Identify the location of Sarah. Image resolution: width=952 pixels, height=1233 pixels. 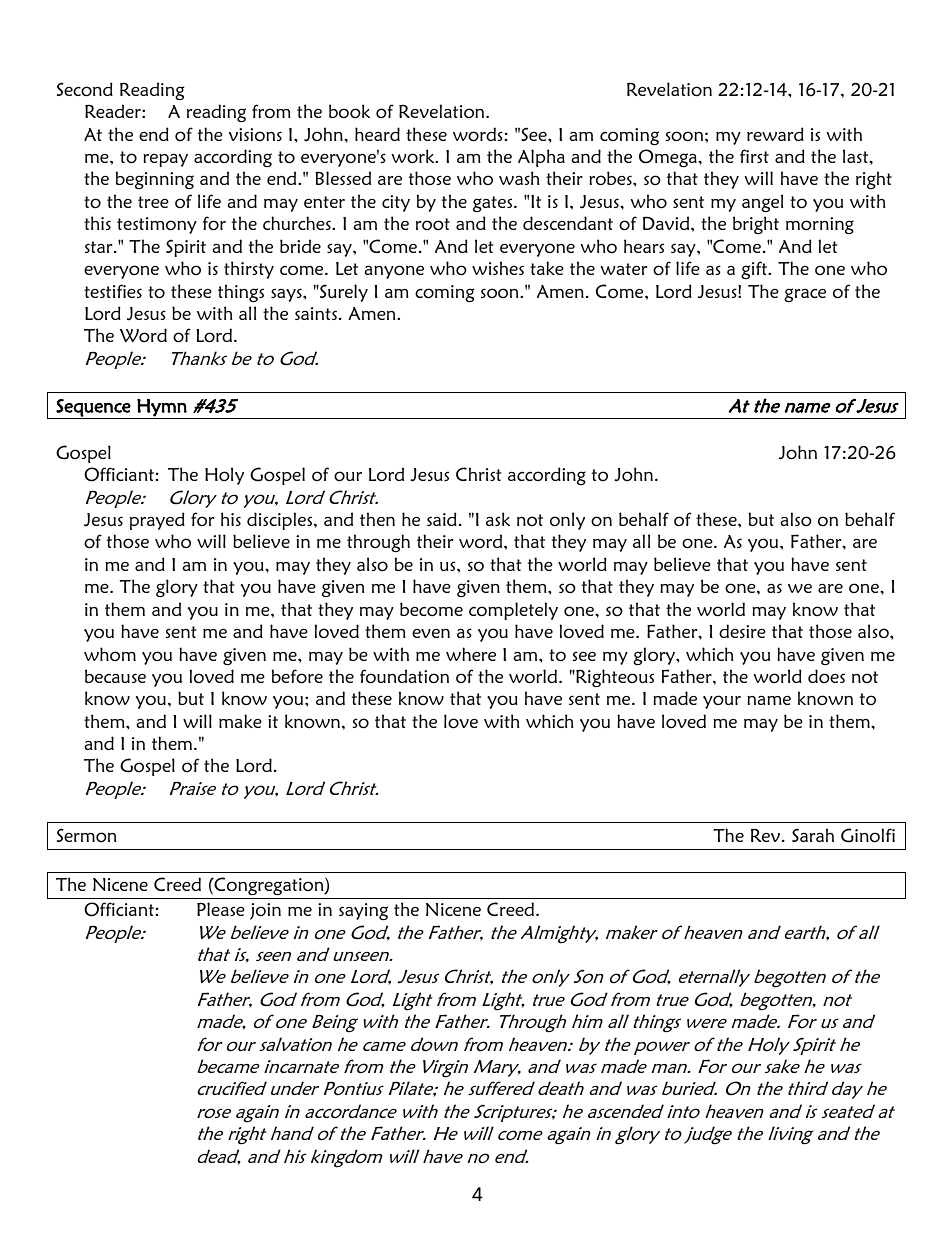
(813, 835).
